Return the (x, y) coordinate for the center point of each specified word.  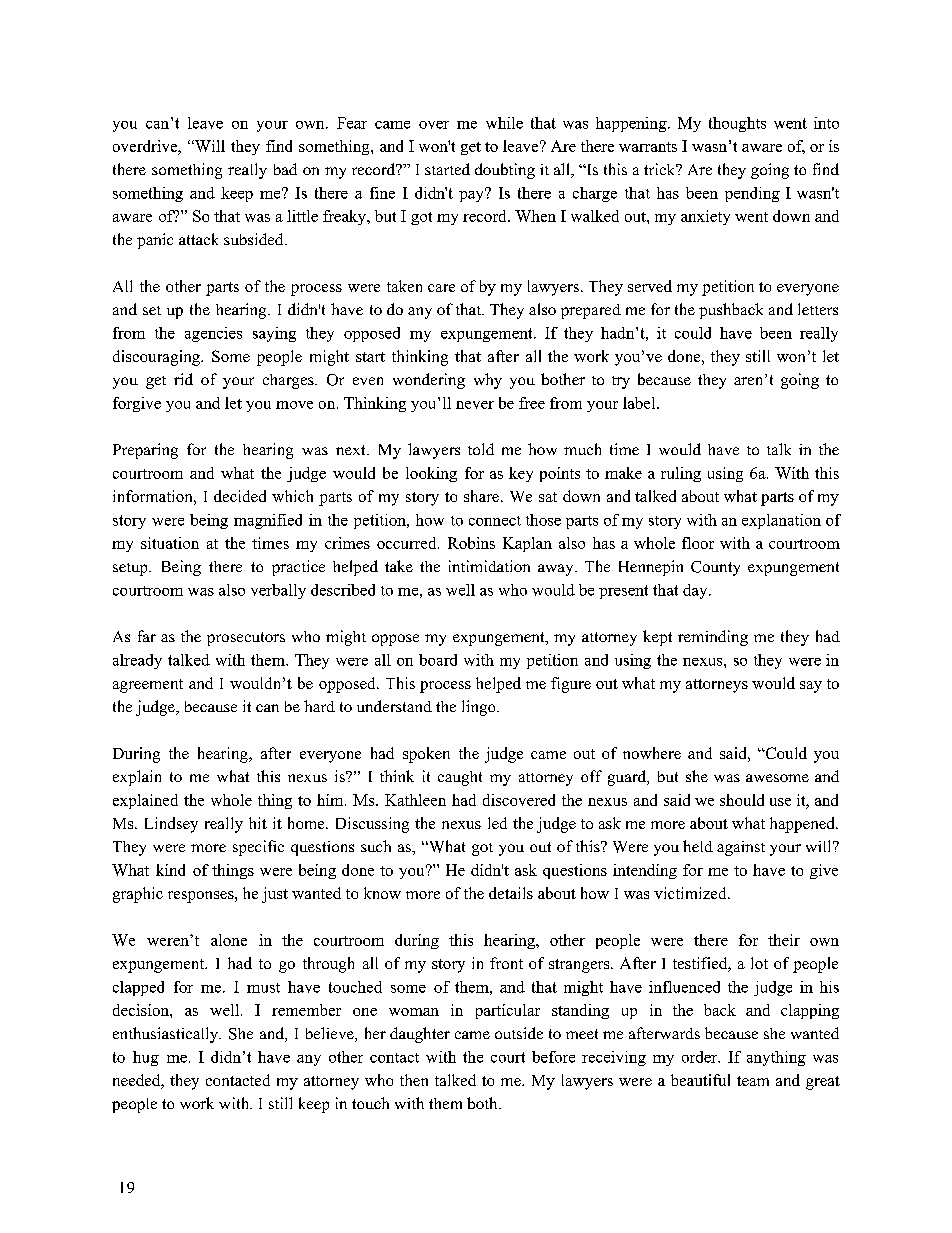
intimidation (489, 566)
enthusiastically (167, 1035)
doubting (505, 171)
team (753, 1081)
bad (285, 169)
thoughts (737, 124)
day (696, 591)
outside (519, 1033)
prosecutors (246, 639)
